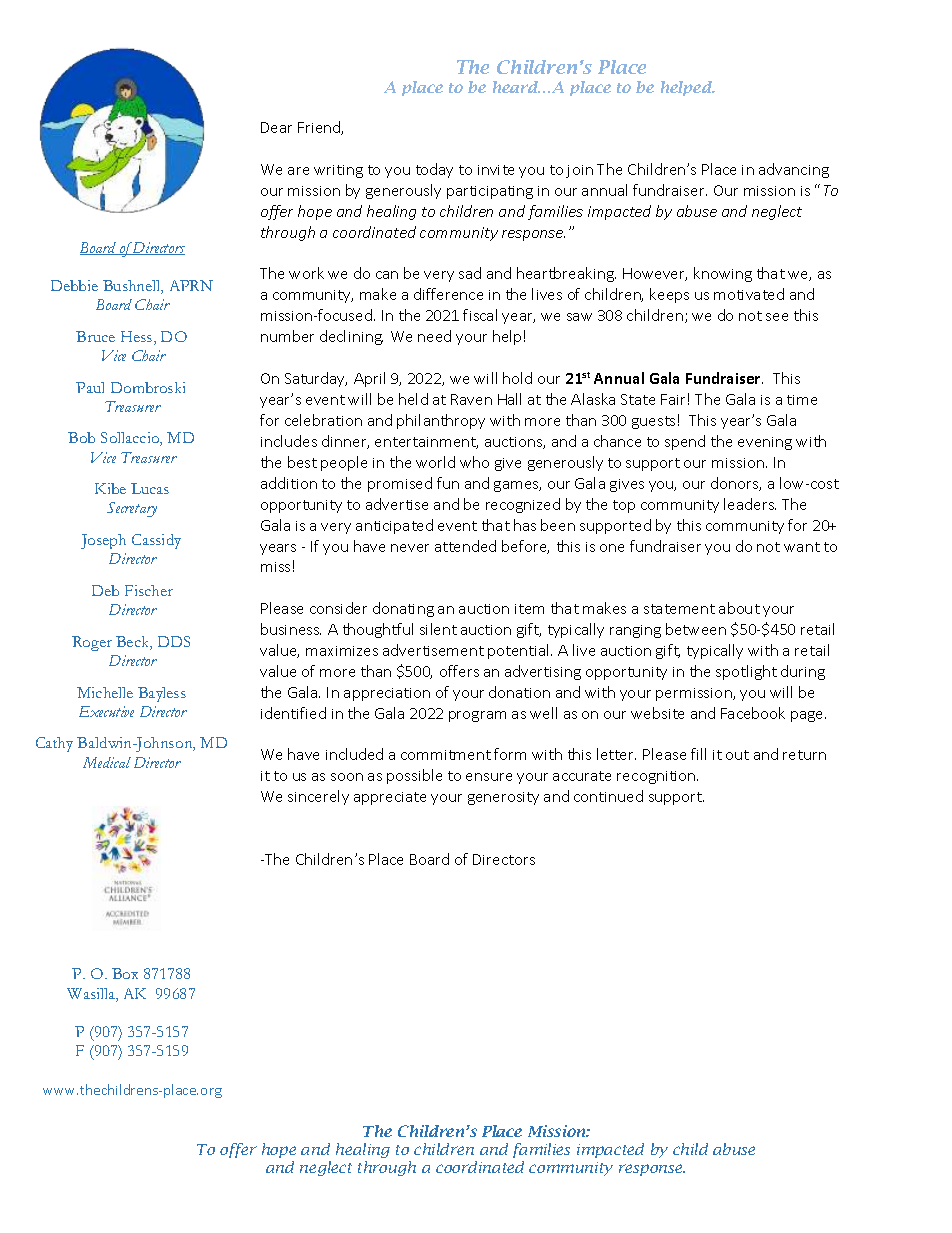  I want to click on Box, so click(125, 973).
